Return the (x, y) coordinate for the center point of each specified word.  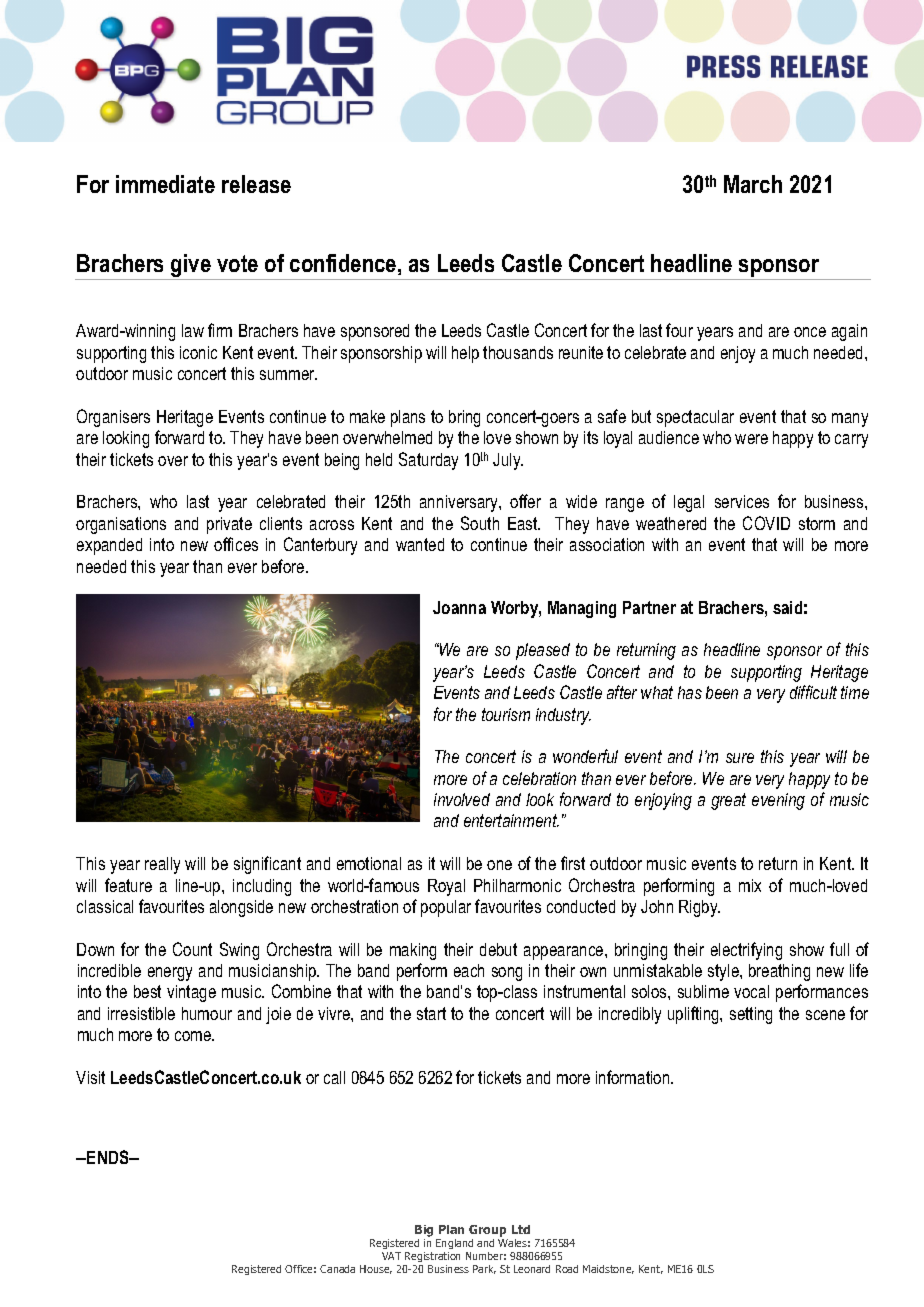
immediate (165, 184)
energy (170, 974)
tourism (506, 714)
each (469, 970)
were (751, 439)
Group (487, 1231)
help (465, 354)
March (753, 184)
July (508, 461)
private (229, 525)
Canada (337, 1269)
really (162, 865)
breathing (779, 972)
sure (740, 758)
